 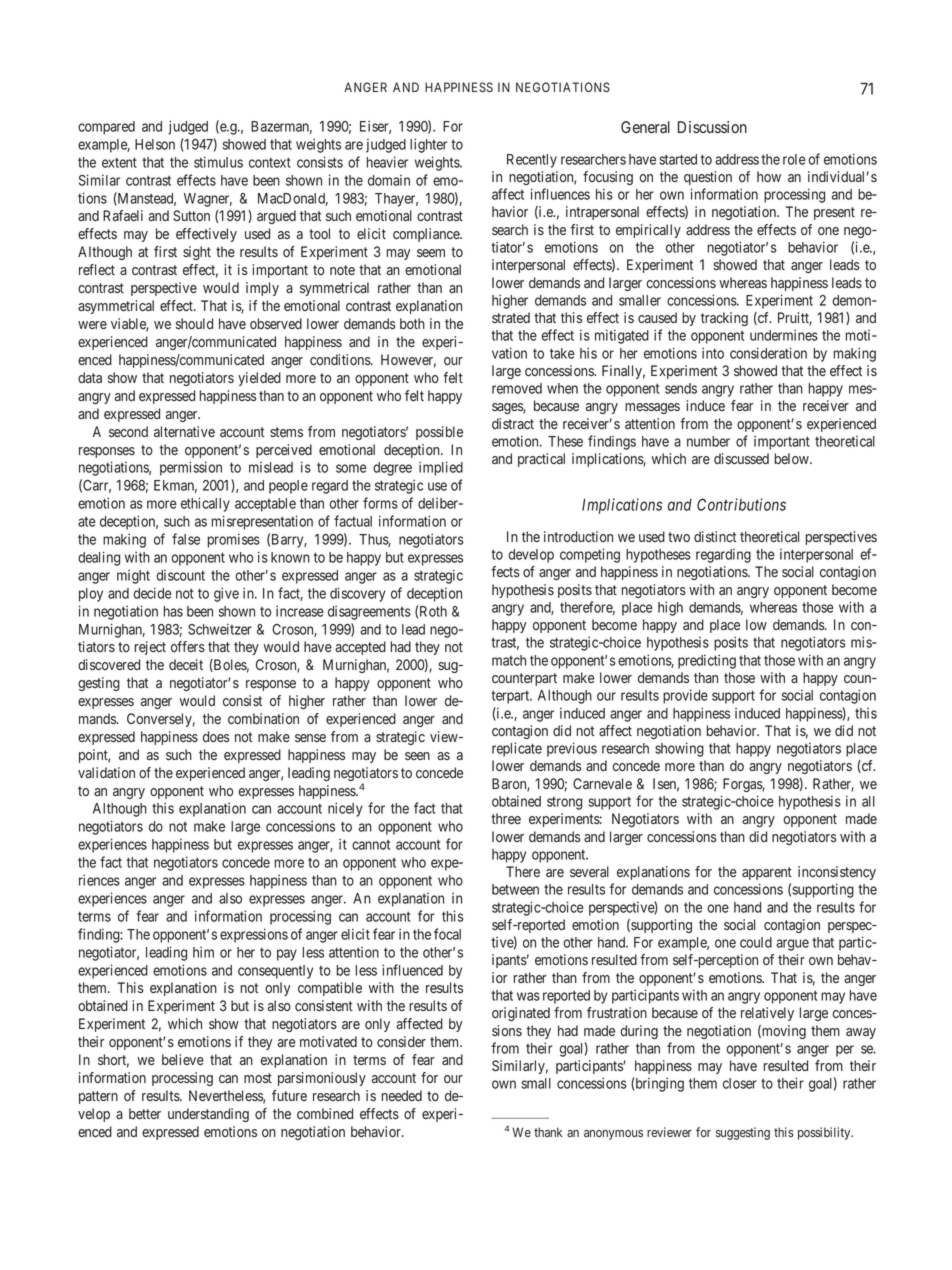 I want to click on him, so click(x=203, y=952).
